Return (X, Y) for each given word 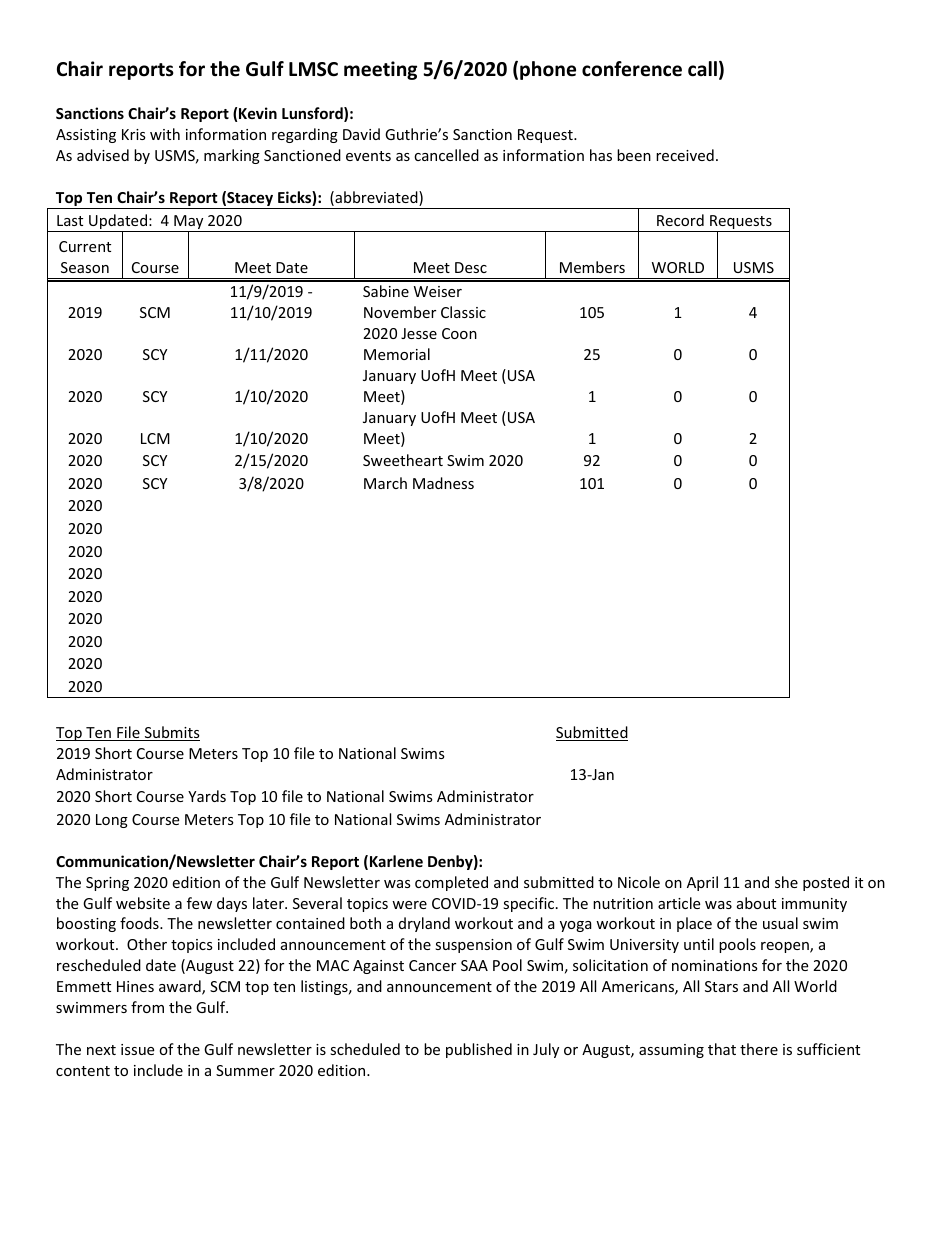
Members (592, 267)
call (702, 69)
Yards (207, 796)
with (165, 134)
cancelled (446, 155)
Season (85, 267)
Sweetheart (403, 460)
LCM (155, 438)
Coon (459, 333)
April (702, 883)
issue (137, 1049)
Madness (443, 483)
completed (451, 883)
